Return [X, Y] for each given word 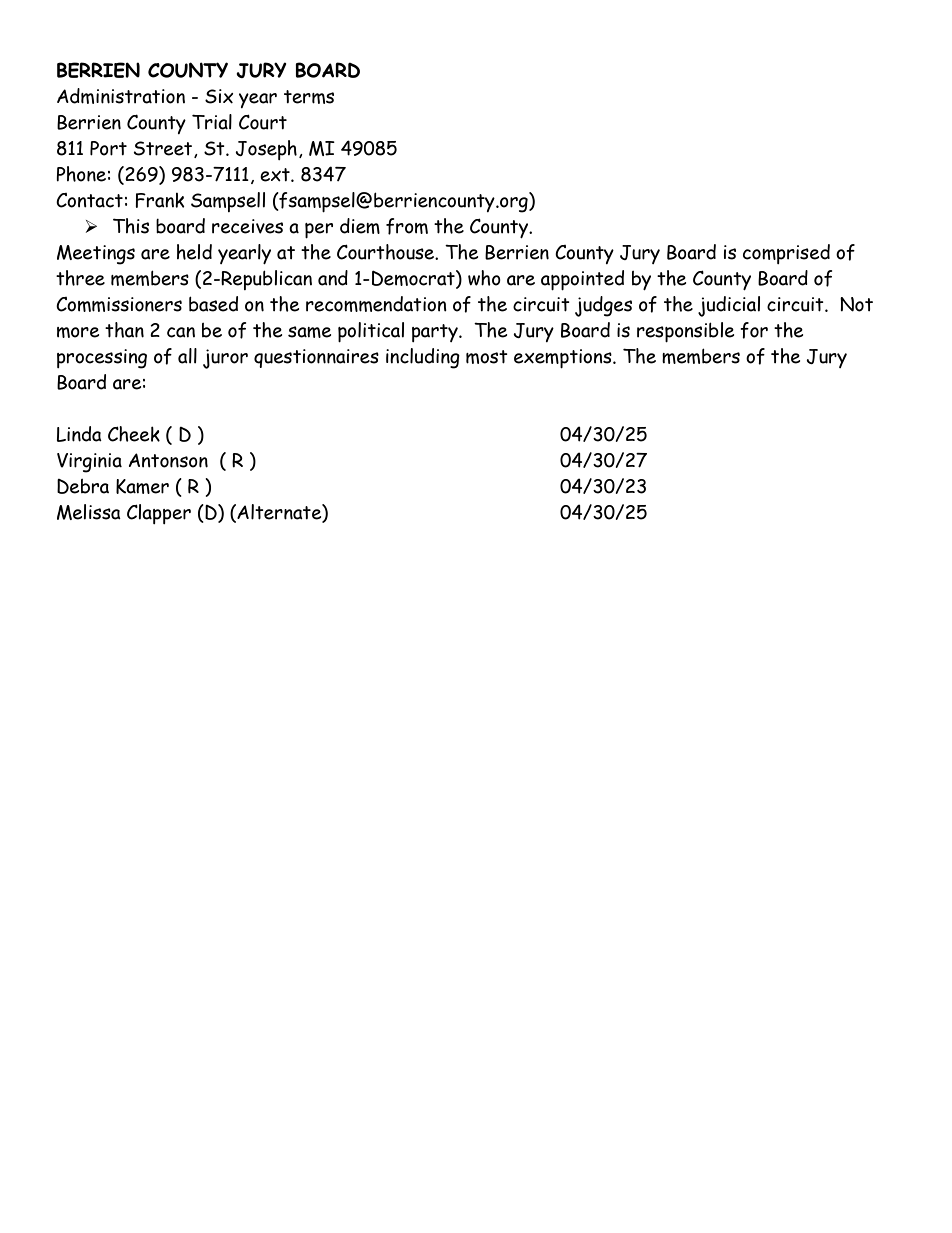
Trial [212, 122]
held [194, 252]
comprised [786, 254]
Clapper [159, 514]
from [407, 226]
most [487, 357]
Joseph [266, 150]
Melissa [89, 512]
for [754, 330]
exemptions [564, 358]
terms [309, 97]
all [187, 356]
